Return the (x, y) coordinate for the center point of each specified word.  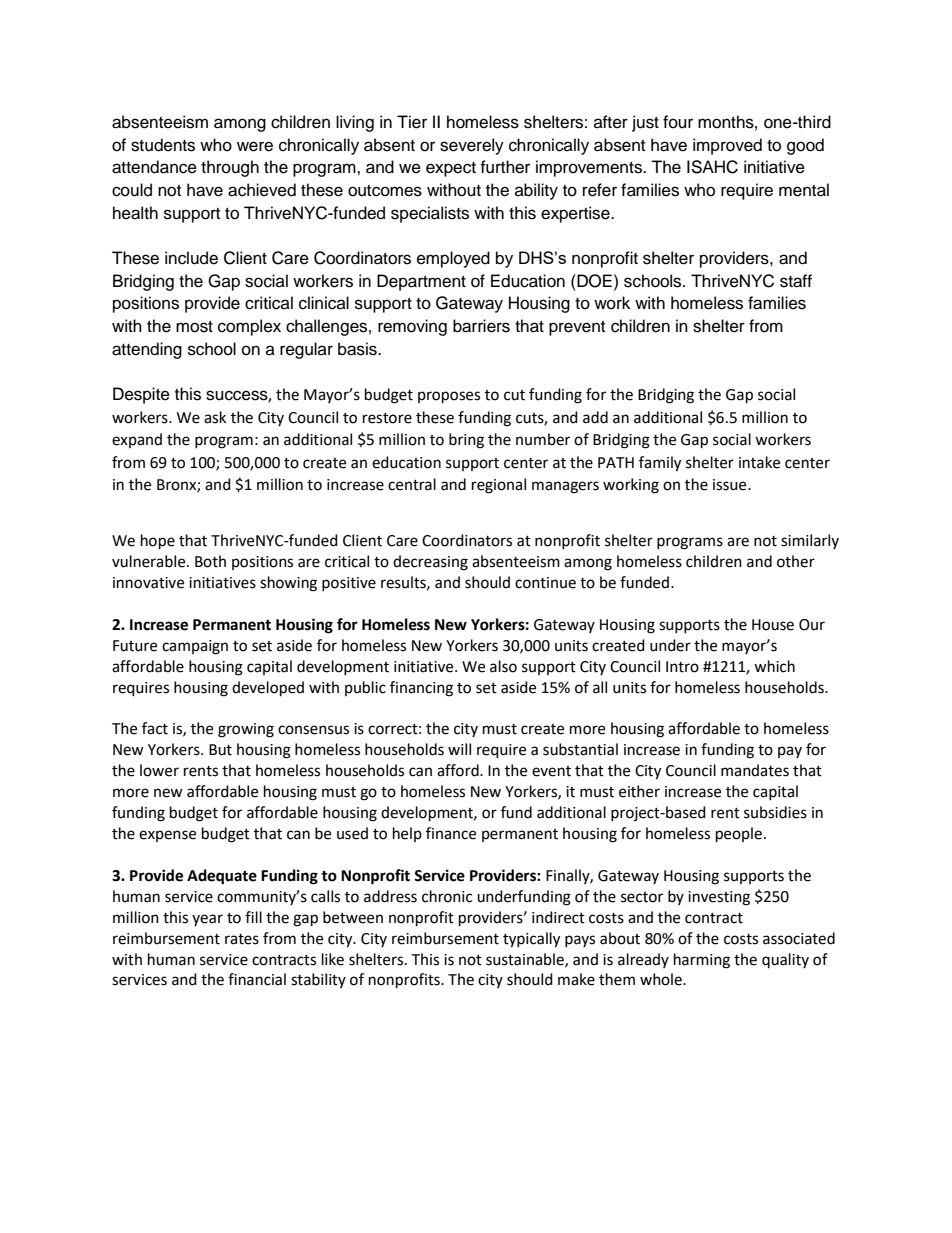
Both (210, 561)
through (230, 168)
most (194, 327)
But (220, 750)
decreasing (430, 563)
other (796, 561)
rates (242, 939)
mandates (755, 770)
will (459, 749)
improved (727, 146)
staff (796, 281)
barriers (481, 326)
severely (472, 146)
